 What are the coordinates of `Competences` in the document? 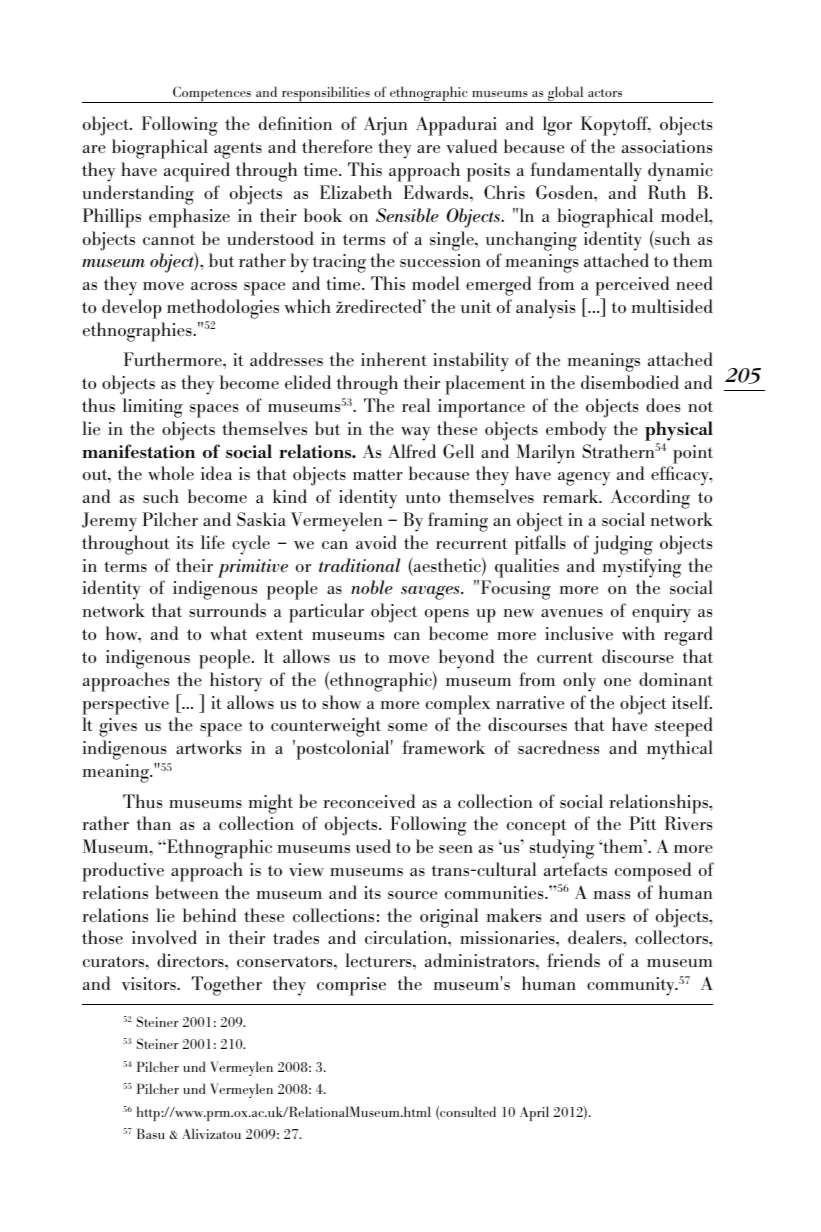 It's located at (212, 94).
